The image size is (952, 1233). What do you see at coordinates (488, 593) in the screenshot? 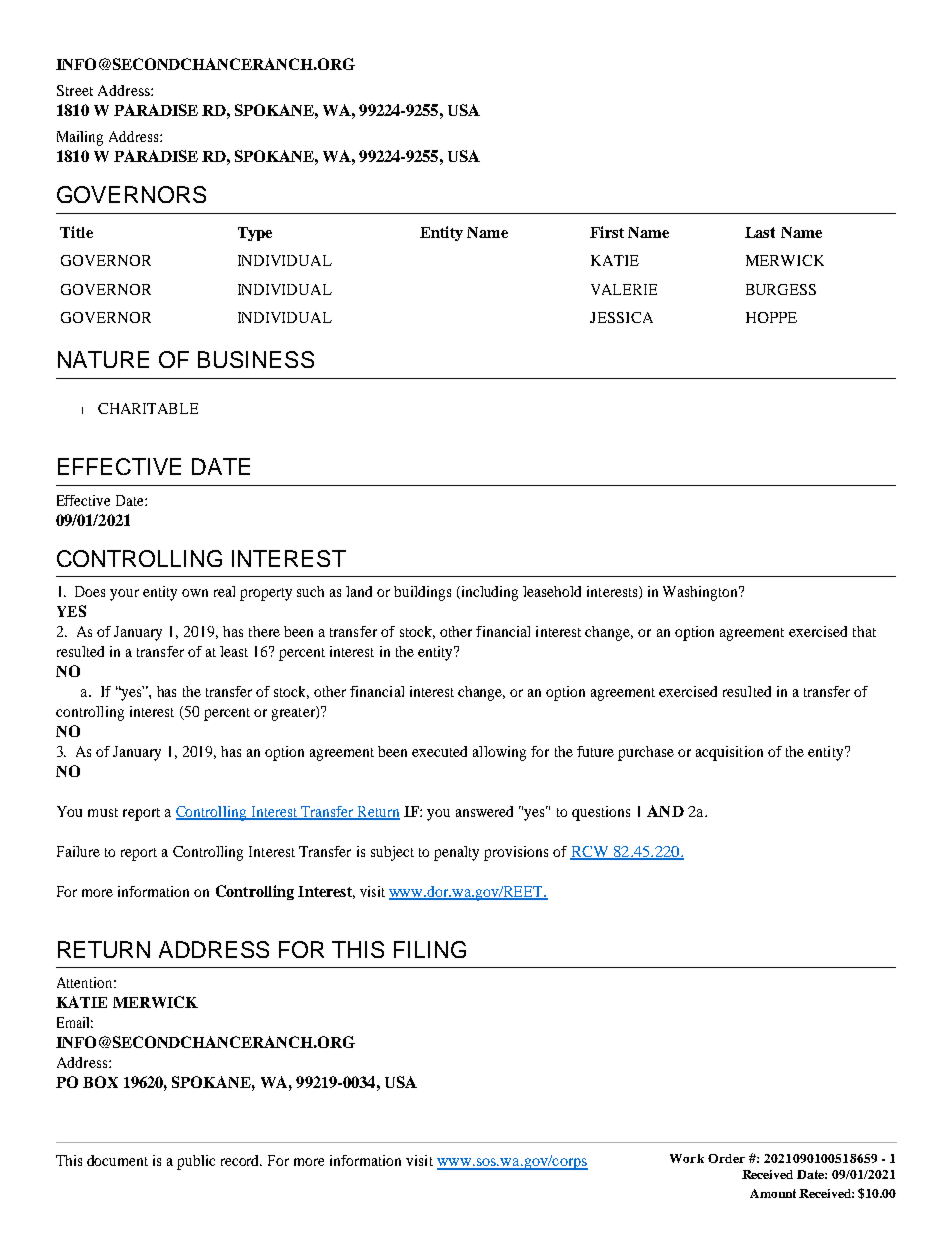
I see `including` at bounding box center [488, 593].
